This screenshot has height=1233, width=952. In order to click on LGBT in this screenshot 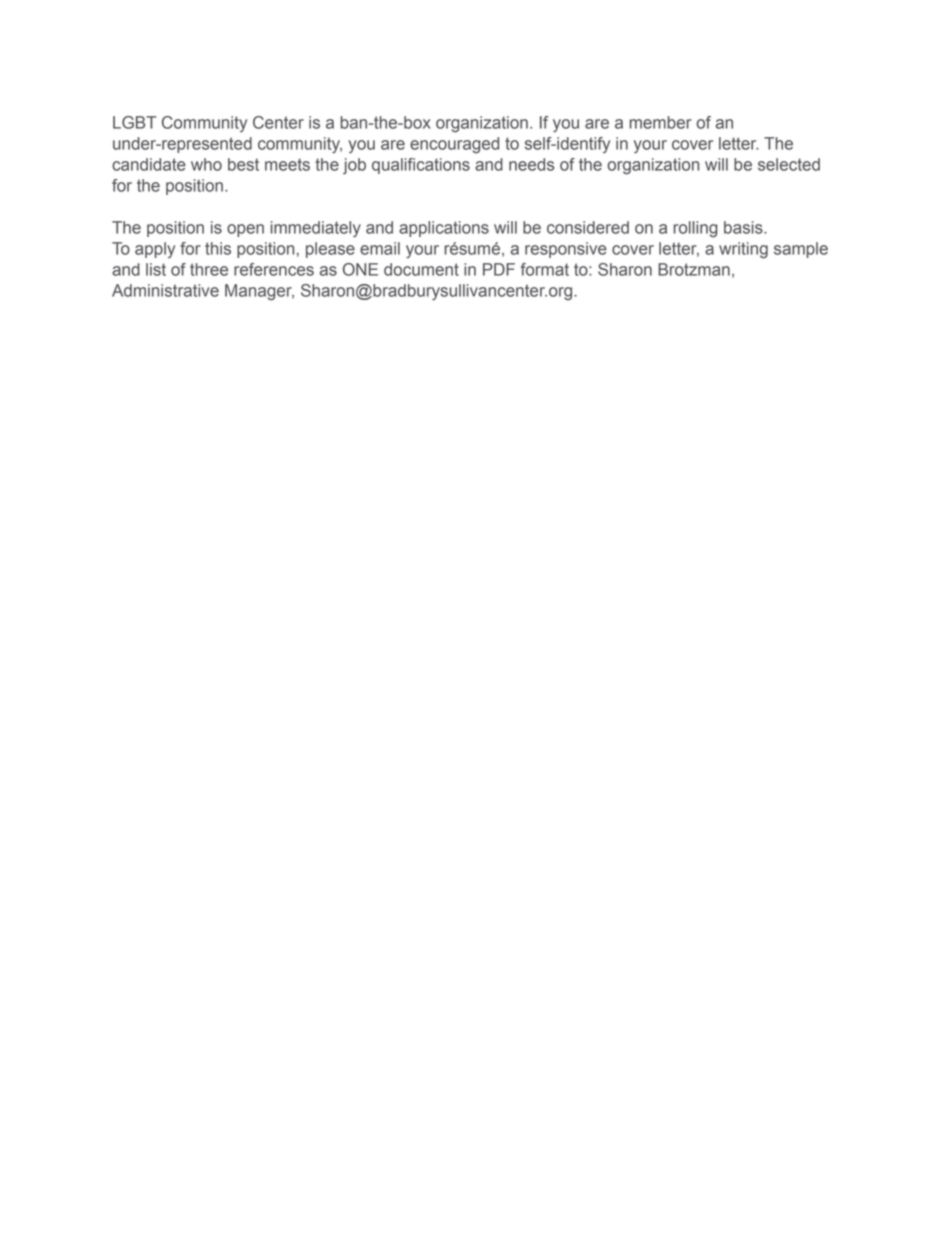, I will do `click(134, 122)`.
